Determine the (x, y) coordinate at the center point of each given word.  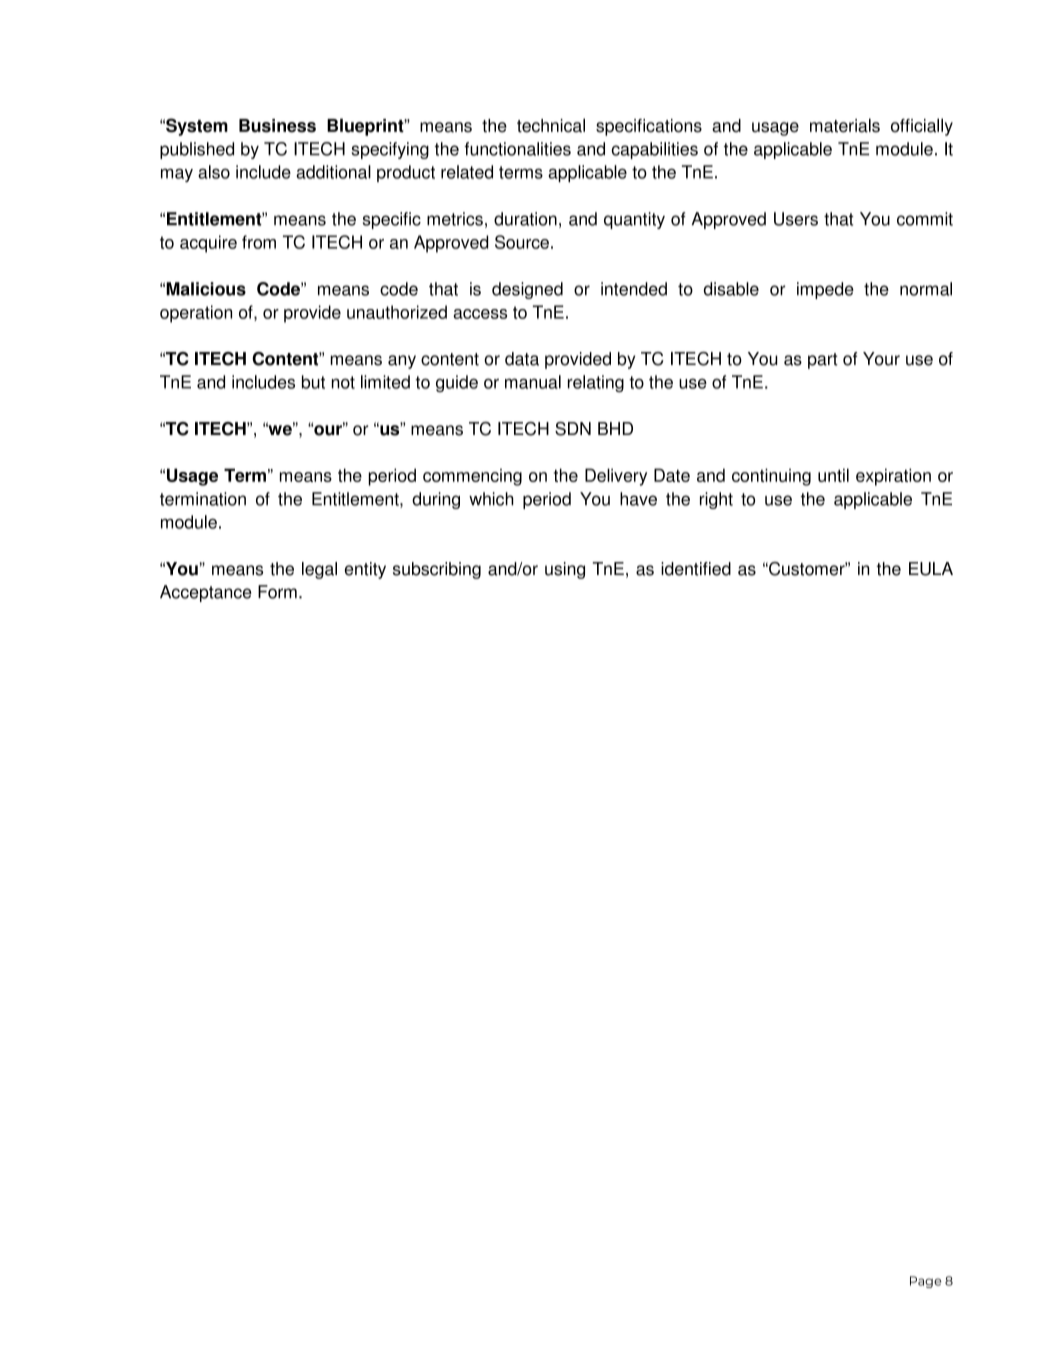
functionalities (517, 149)
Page (926, 1282)
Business (277, 126)
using (565, 570)
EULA (931, 569)
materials (845, 125)
